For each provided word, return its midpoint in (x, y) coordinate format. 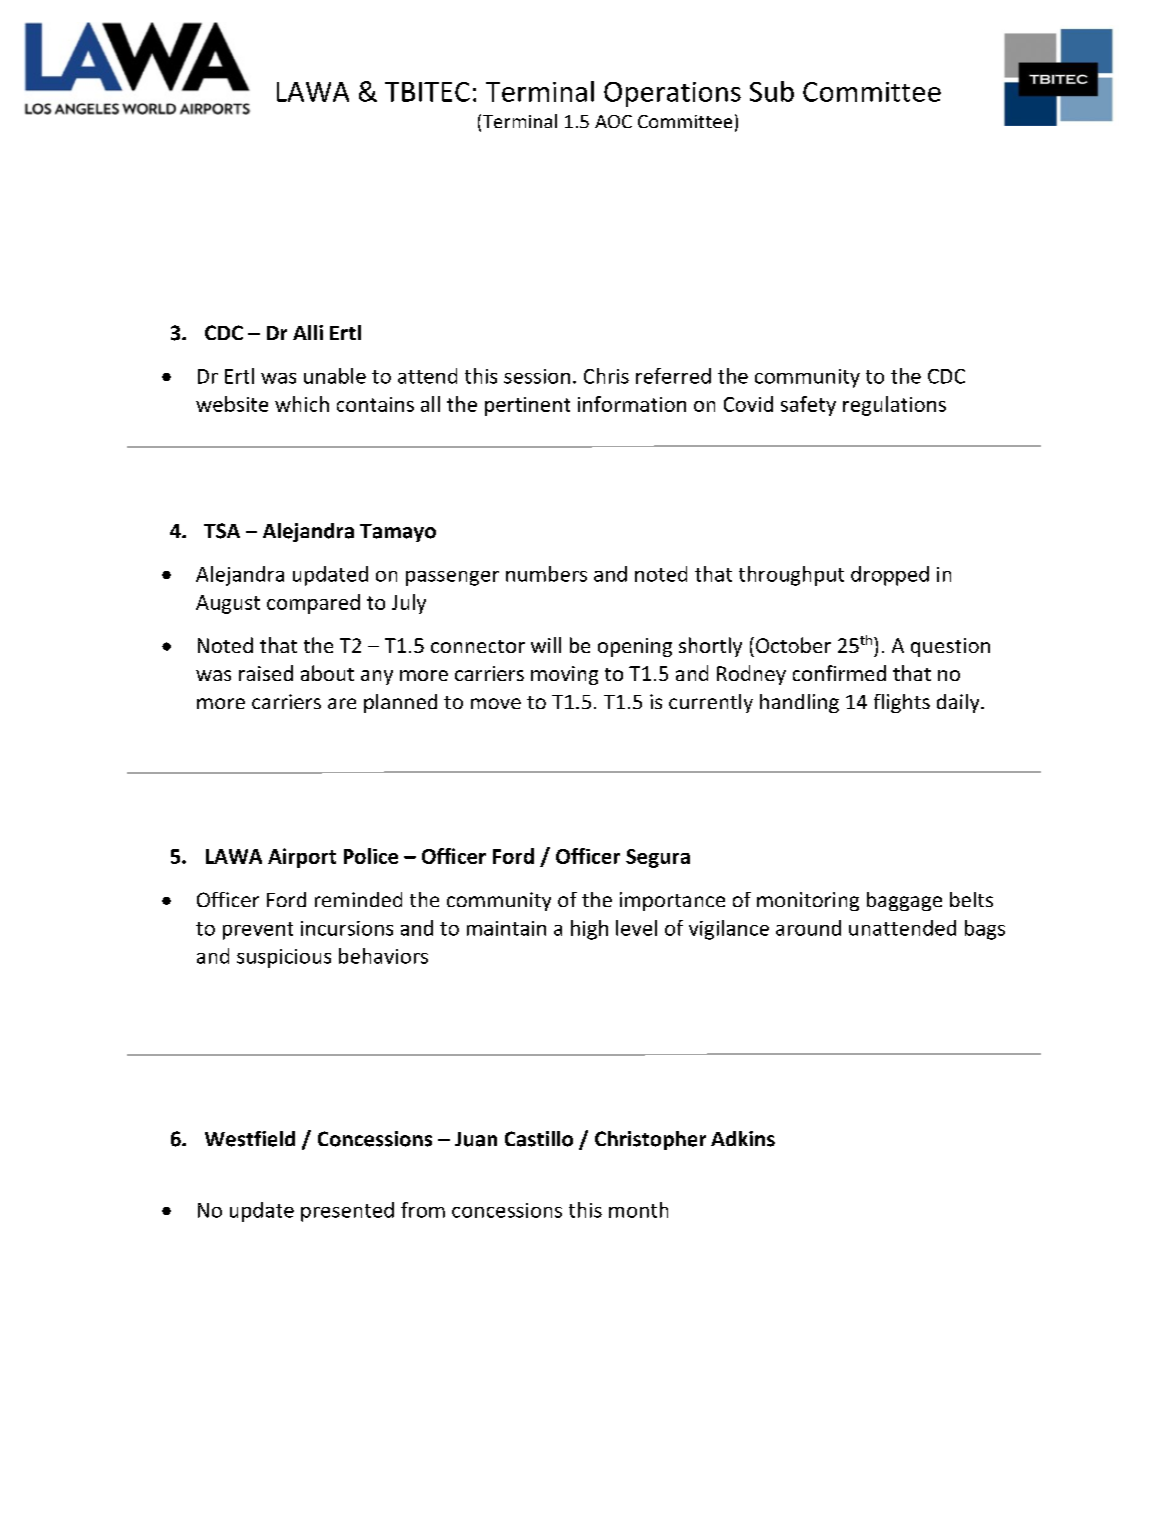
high (589, 930)
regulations (894, 406)
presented (347, 1212)
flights (902, 703)
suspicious (284, 958)
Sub (772, 91)
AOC (613, 121)
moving (564, 675)
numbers (546, 574)
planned (400, 703)
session (537, 376)
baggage (904, 901)
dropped (890, 576)
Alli (308, 332)
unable (335, 376)
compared (313, 604)
